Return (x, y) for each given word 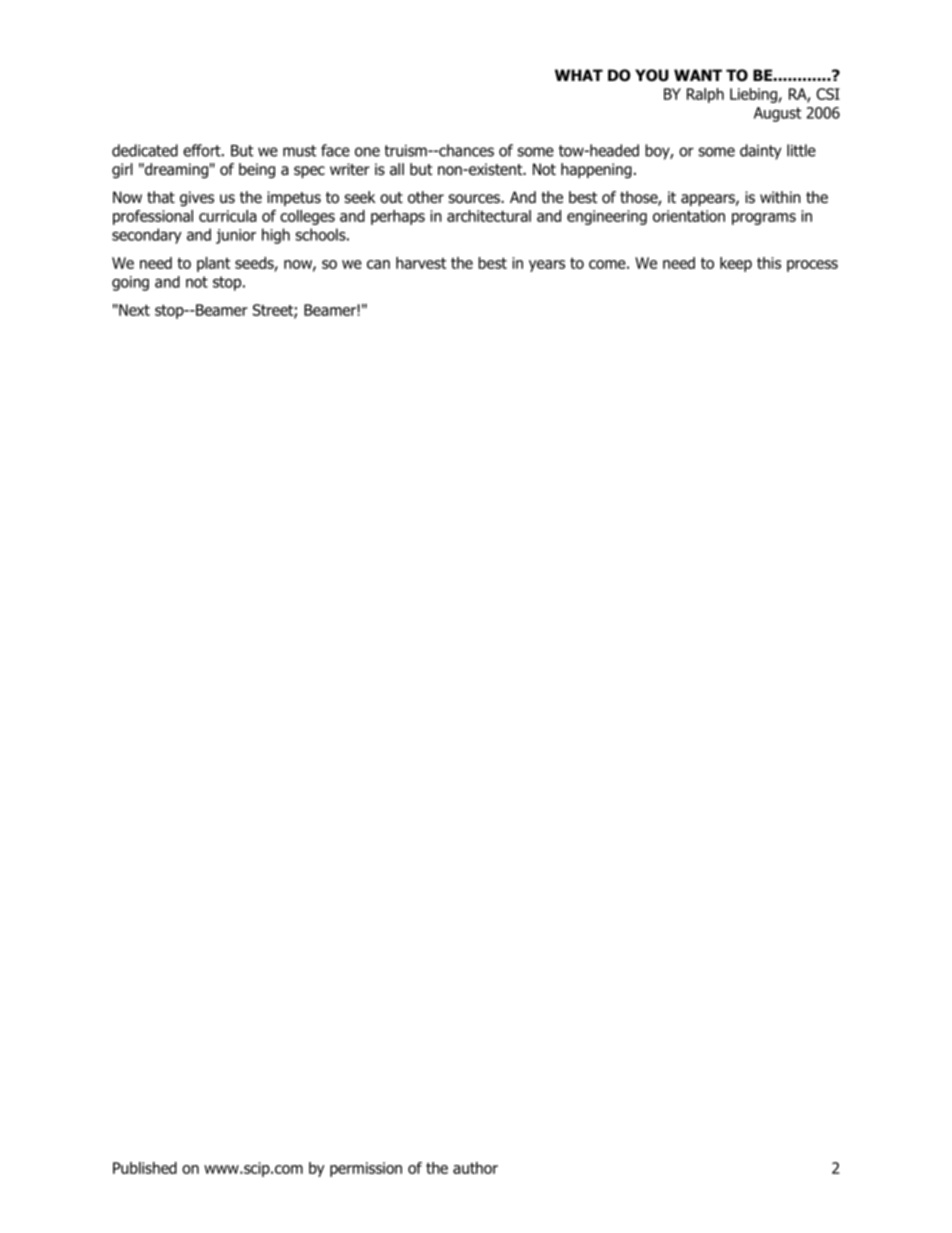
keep (736, 264)
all (397, 169)
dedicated (145, 150)
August (777, 114)
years (547, 266)
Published (145, 1168)
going (130, 283)
